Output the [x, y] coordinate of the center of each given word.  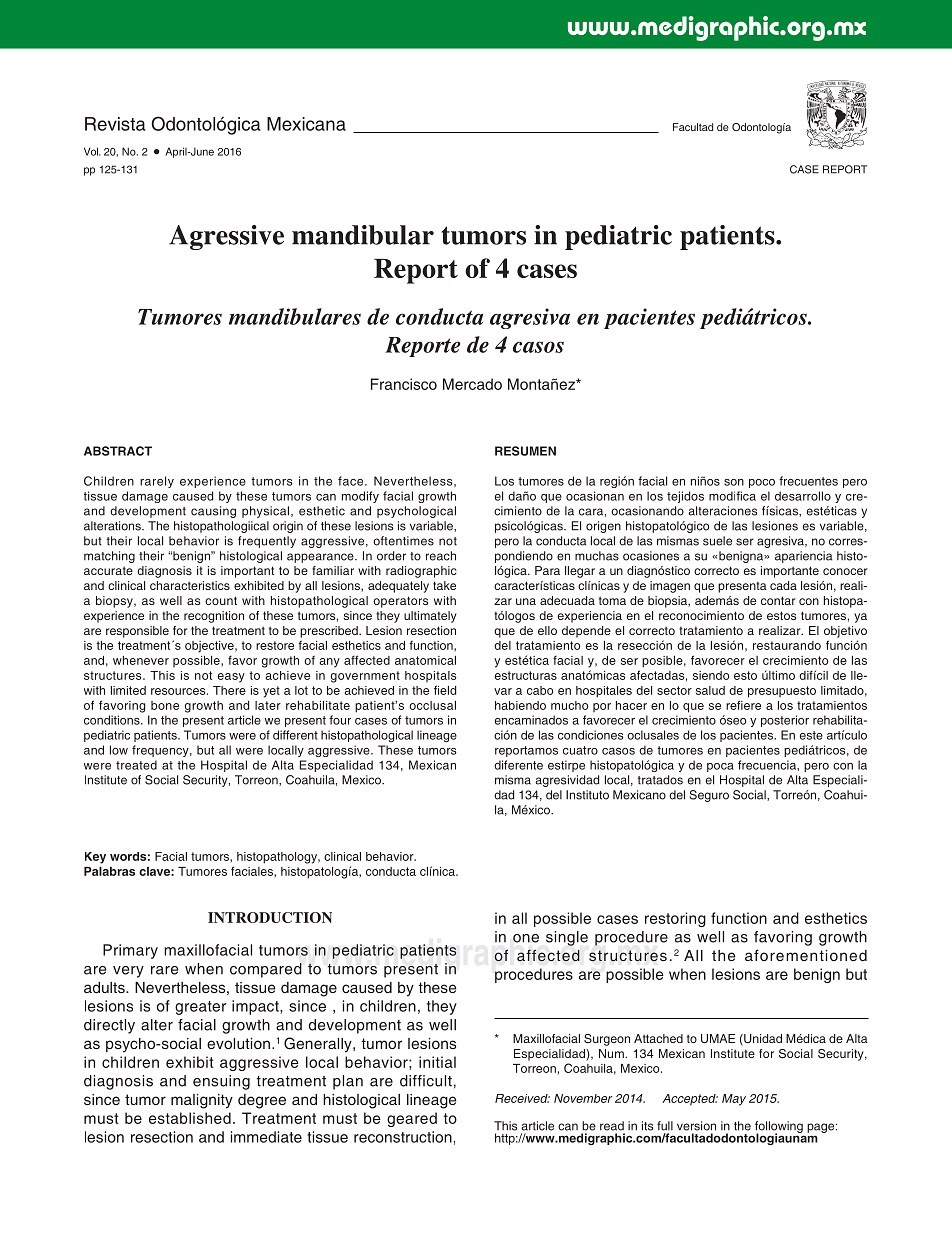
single [567, 938]
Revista [115, 124]
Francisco [404, 384]
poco [762, 483]
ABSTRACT [118, 451]
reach [441, 556]
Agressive [226, 237]
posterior [785, 721]
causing [213, 512]
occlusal [432, 705]
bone [165, 705]
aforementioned [806, 955]
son [734, 482]
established [190, 1118]
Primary [130, 951]
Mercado [472, 384]
